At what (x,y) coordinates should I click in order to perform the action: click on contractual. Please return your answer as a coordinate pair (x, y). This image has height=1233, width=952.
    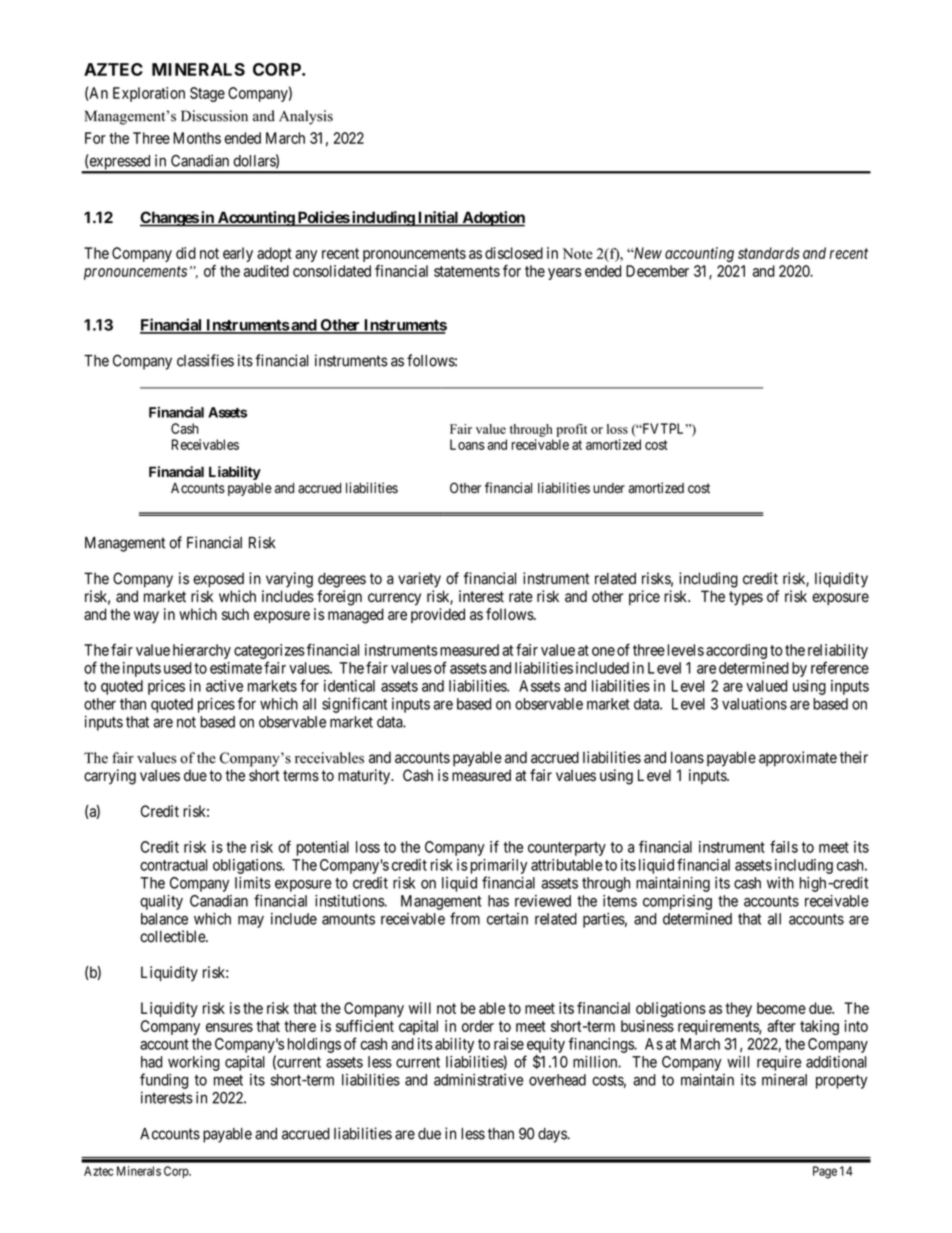
    Looking at the image, I should click on (174, 865).
